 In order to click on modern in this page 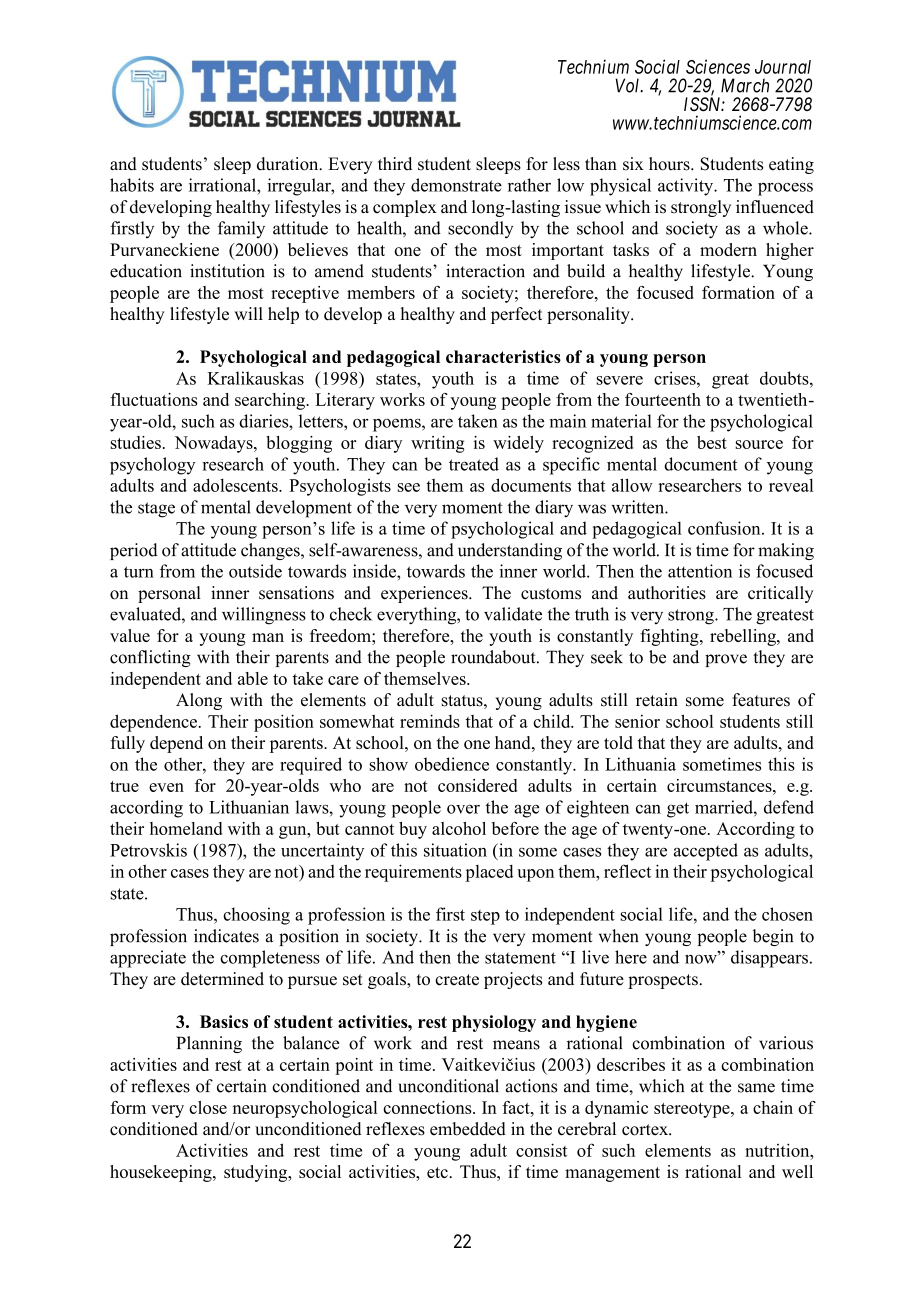, I will do `click(728, 249)`.
